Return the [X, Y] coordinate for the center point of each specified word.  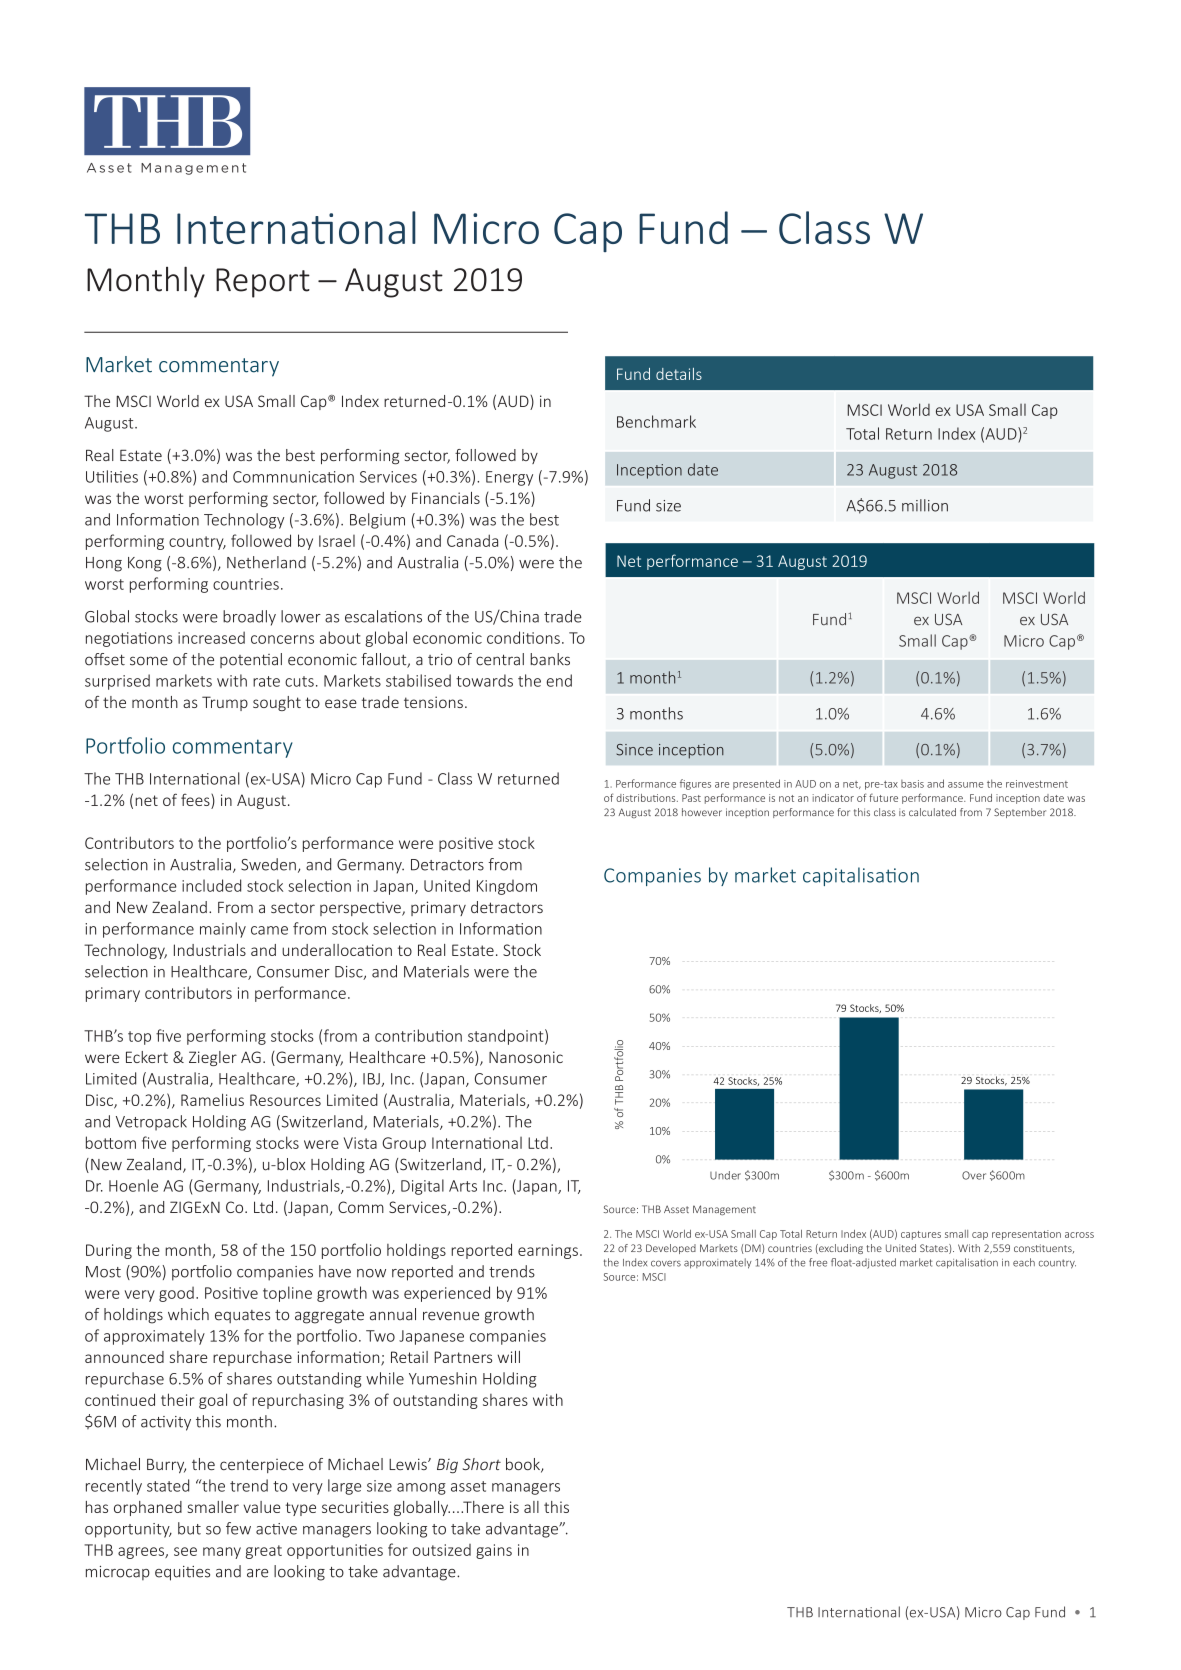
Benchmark [656, 421]
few [238, 1528]
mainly [223, 930]
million [925, 505]
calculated [932, 812]
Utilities [112, 476]
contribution [418, 1035]
